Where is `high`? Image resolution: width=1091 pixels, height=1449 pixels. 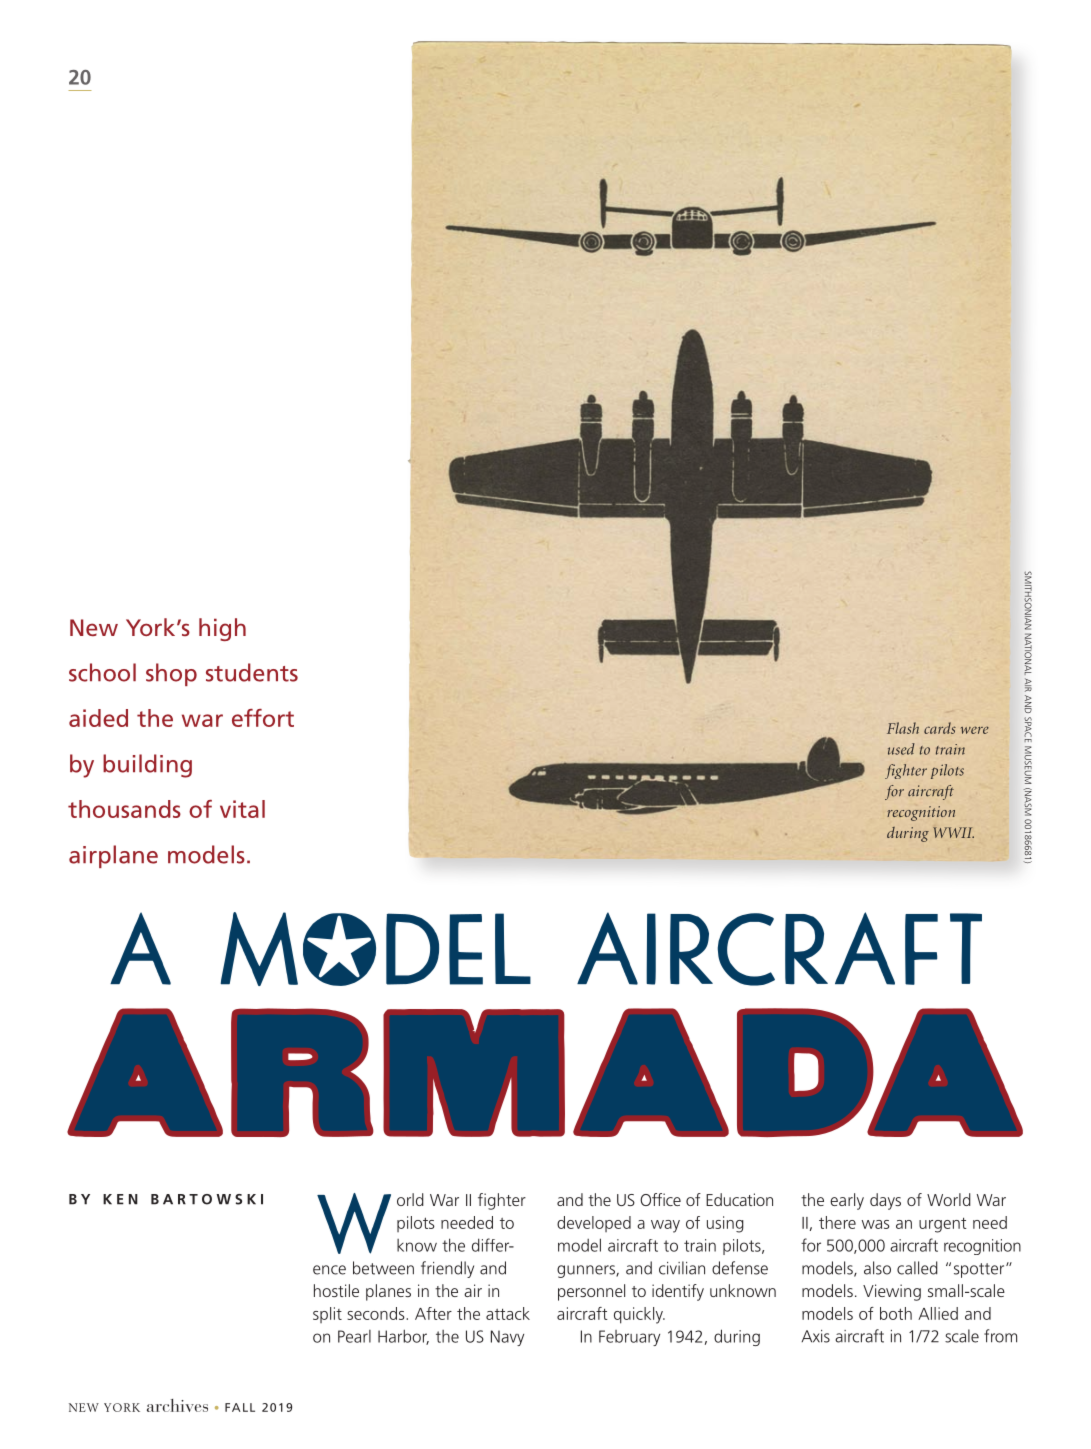
high is located at coordinates (222, 629).
